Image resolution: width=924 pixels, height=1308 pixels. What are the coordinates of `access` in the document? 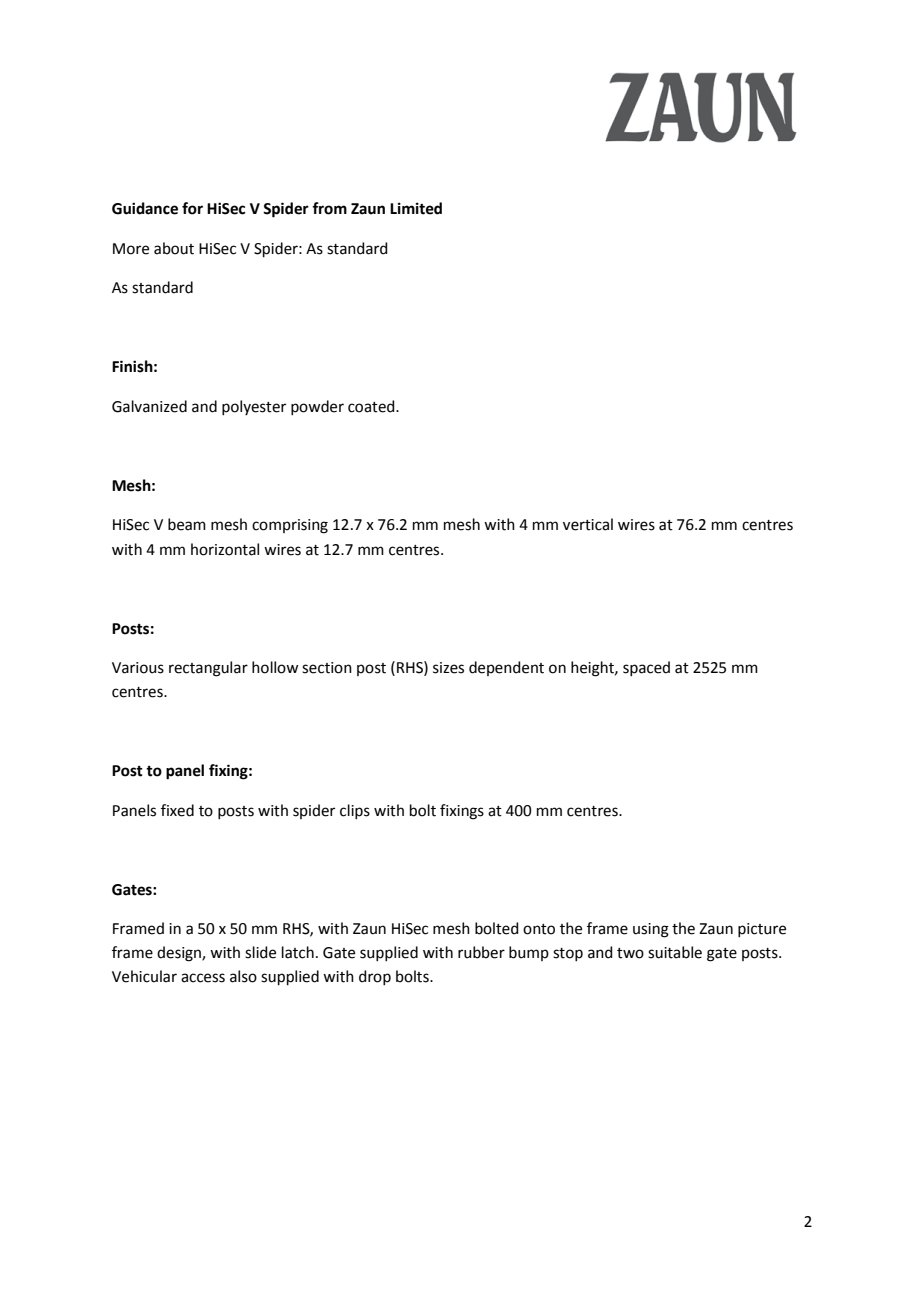 It's located at (203, 978).
